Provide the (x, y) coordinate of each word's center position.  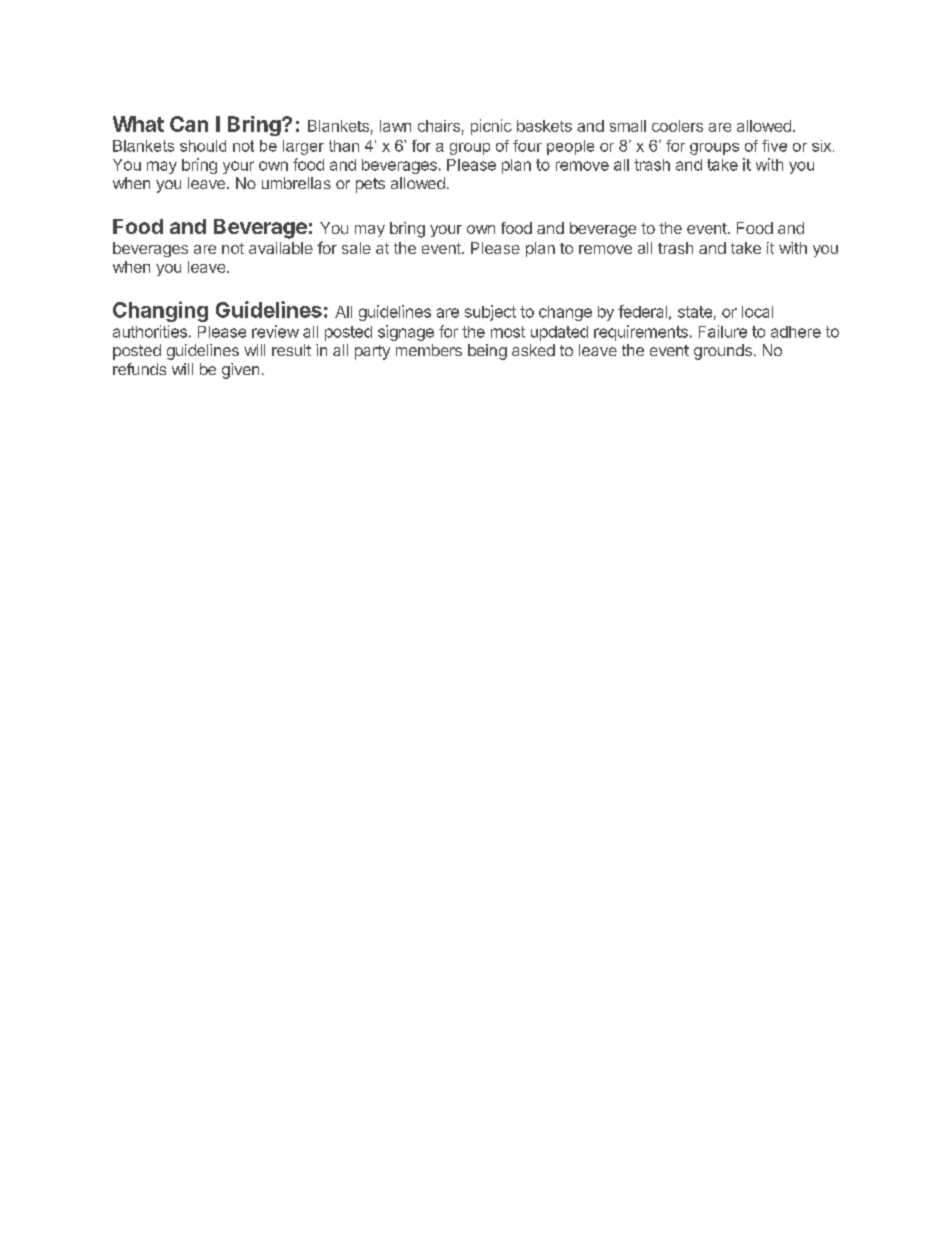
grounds (723, 352)
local (757, 312)
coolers (677, 126)
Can (189, 124)
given (240, 371)
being (487, 352)
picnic (491, 127)
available (281, 248)
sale (356, 248)
